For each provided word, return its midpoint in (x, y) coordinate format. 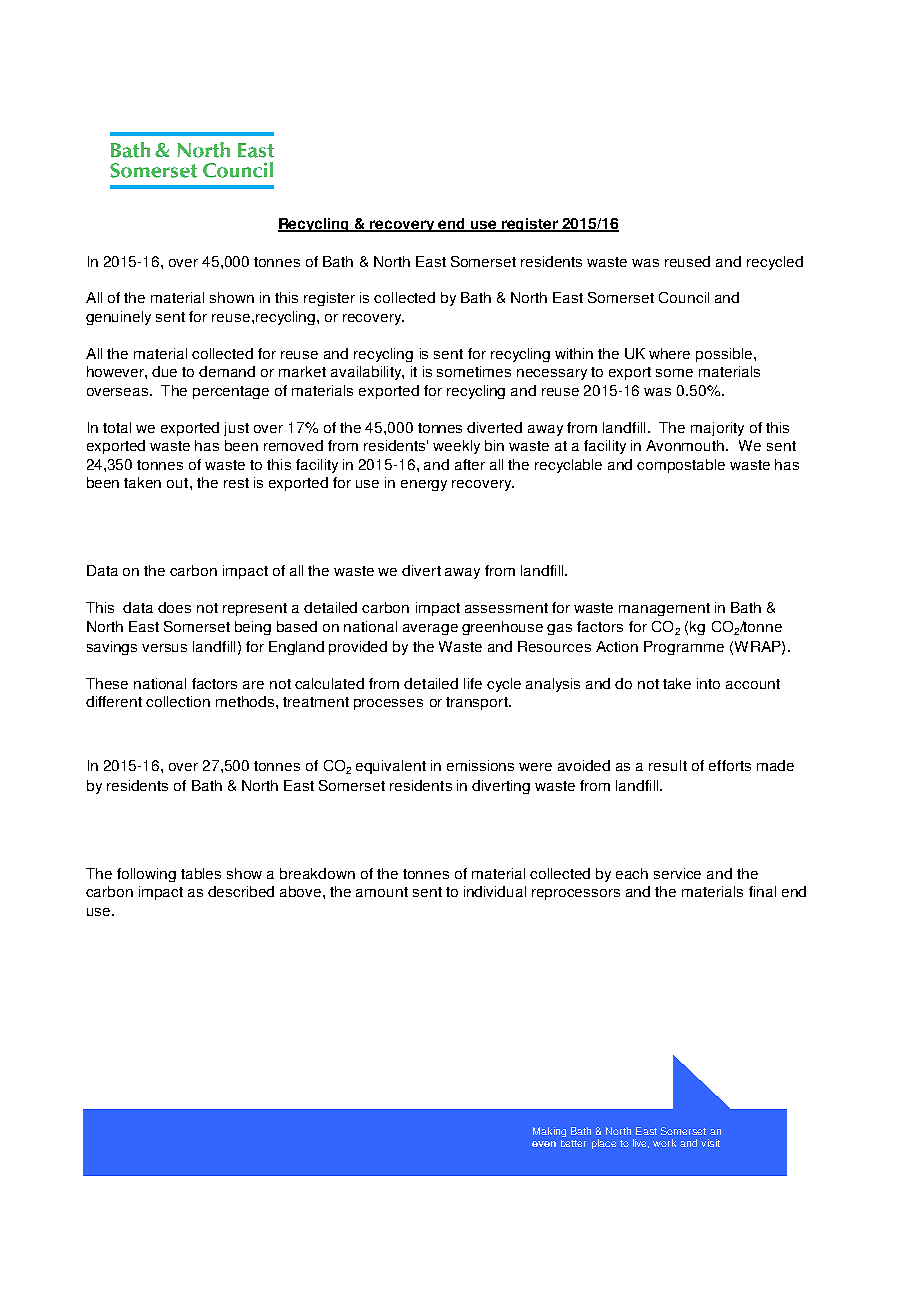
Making (549, 1132)
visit (710, 1143)
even (544, 1144)
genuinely (118, 318)
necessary (552, 374)
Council (684, 297)
